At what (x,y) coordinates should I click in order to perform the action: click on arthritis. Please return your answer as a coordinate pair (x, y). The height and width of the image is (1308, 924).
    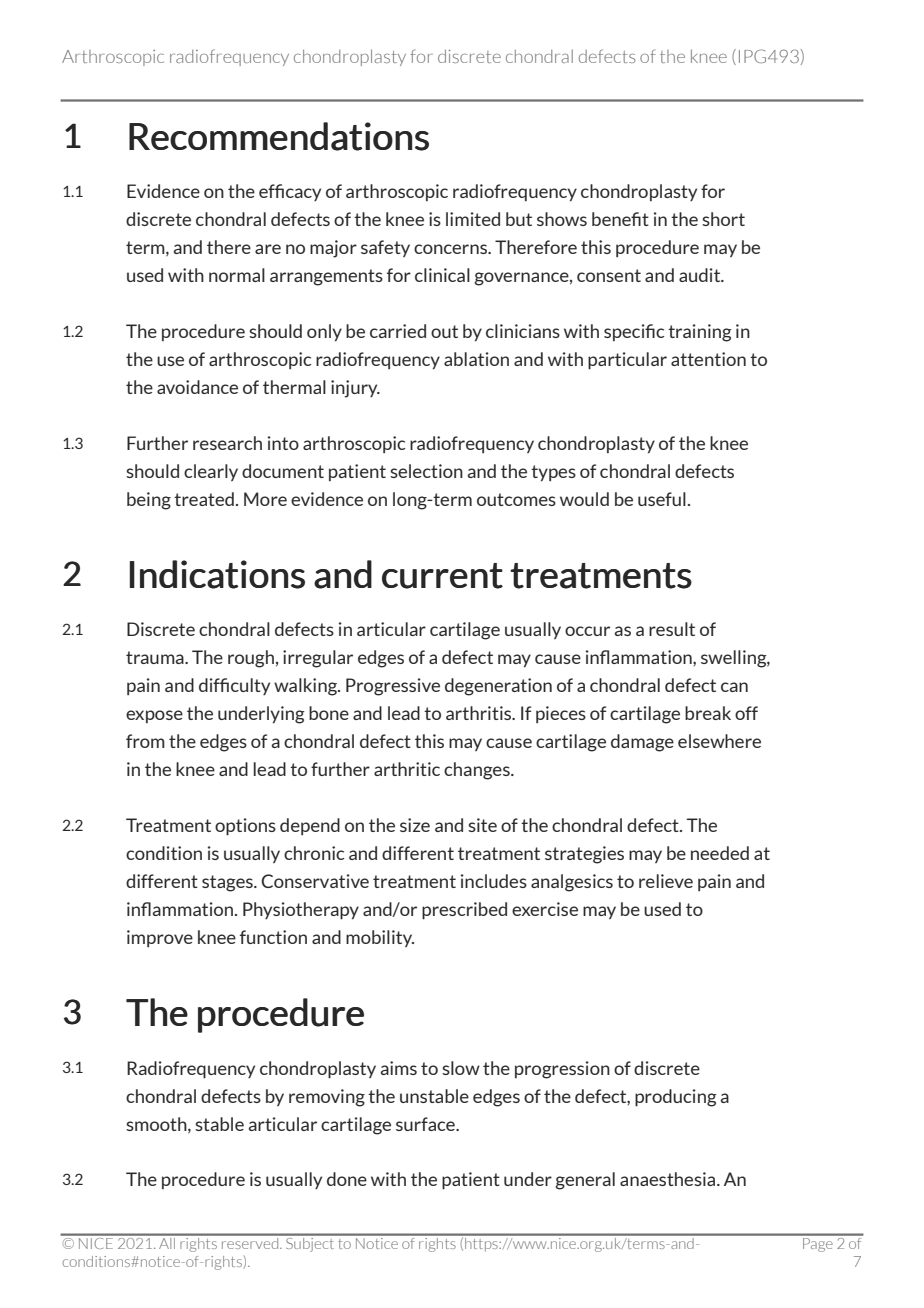
    Looking at the image, I should click on (480, 713).
